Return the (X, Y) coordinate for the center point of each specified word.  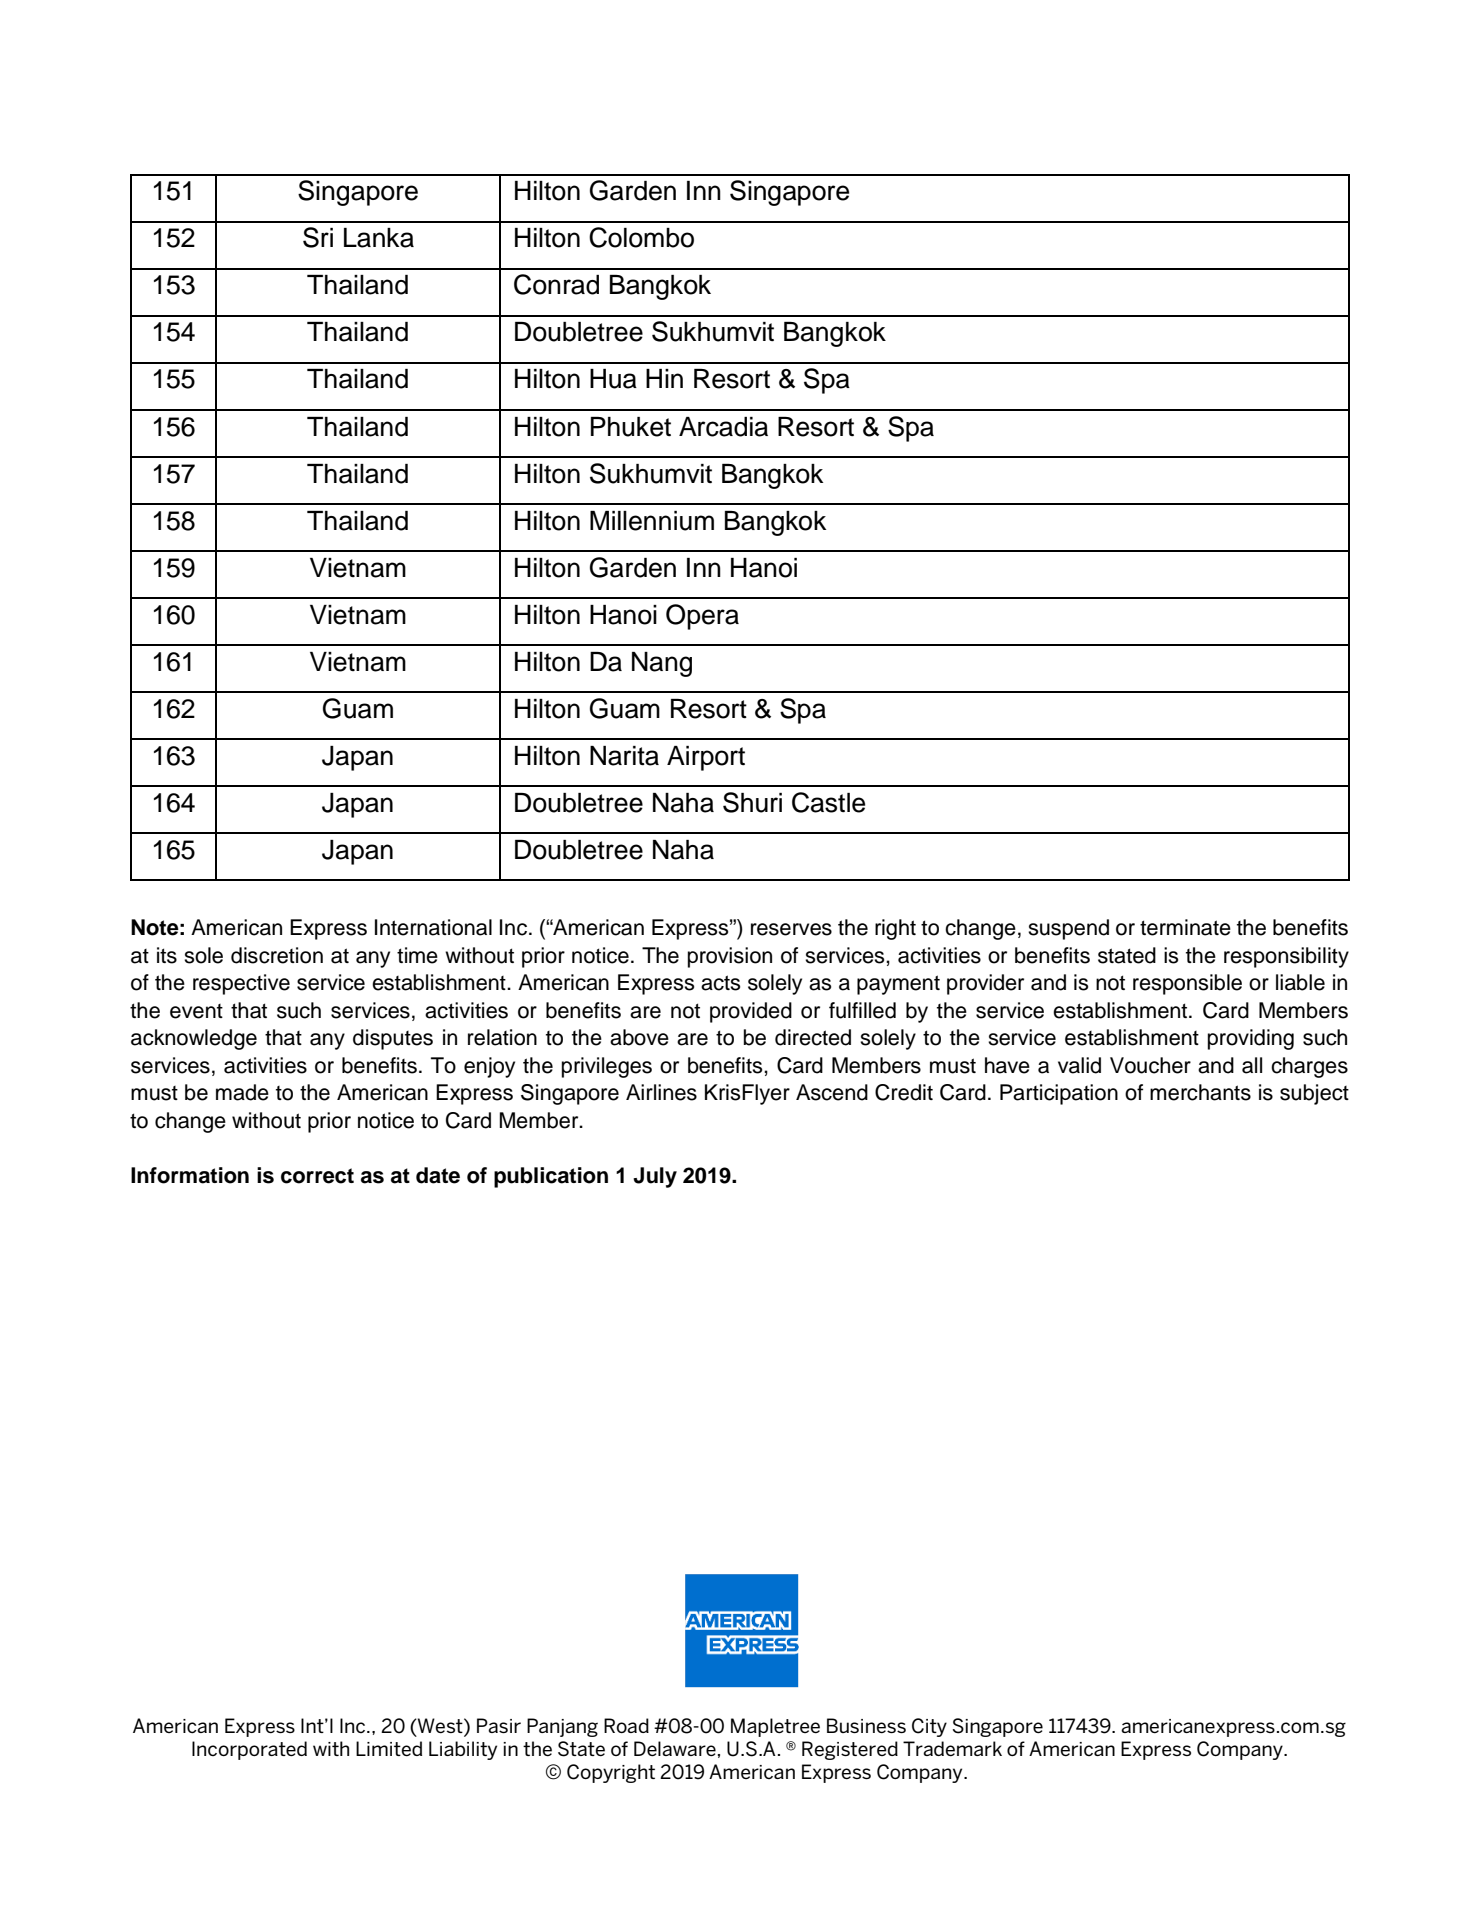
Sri (318, 237)
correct (317, 1176)
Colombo (641, 237)
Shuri (752, 802)
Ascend (832, 1092)
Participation (1059, 1094)
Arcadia (723, 427)
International (433, 927)
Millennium (652, 521)
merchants (1200, 1092)
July (655, 1177)
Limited (389, 1748)
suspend (1068, 929)
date (438, 1175)
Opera (702, 617)
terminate (1185, 927)
